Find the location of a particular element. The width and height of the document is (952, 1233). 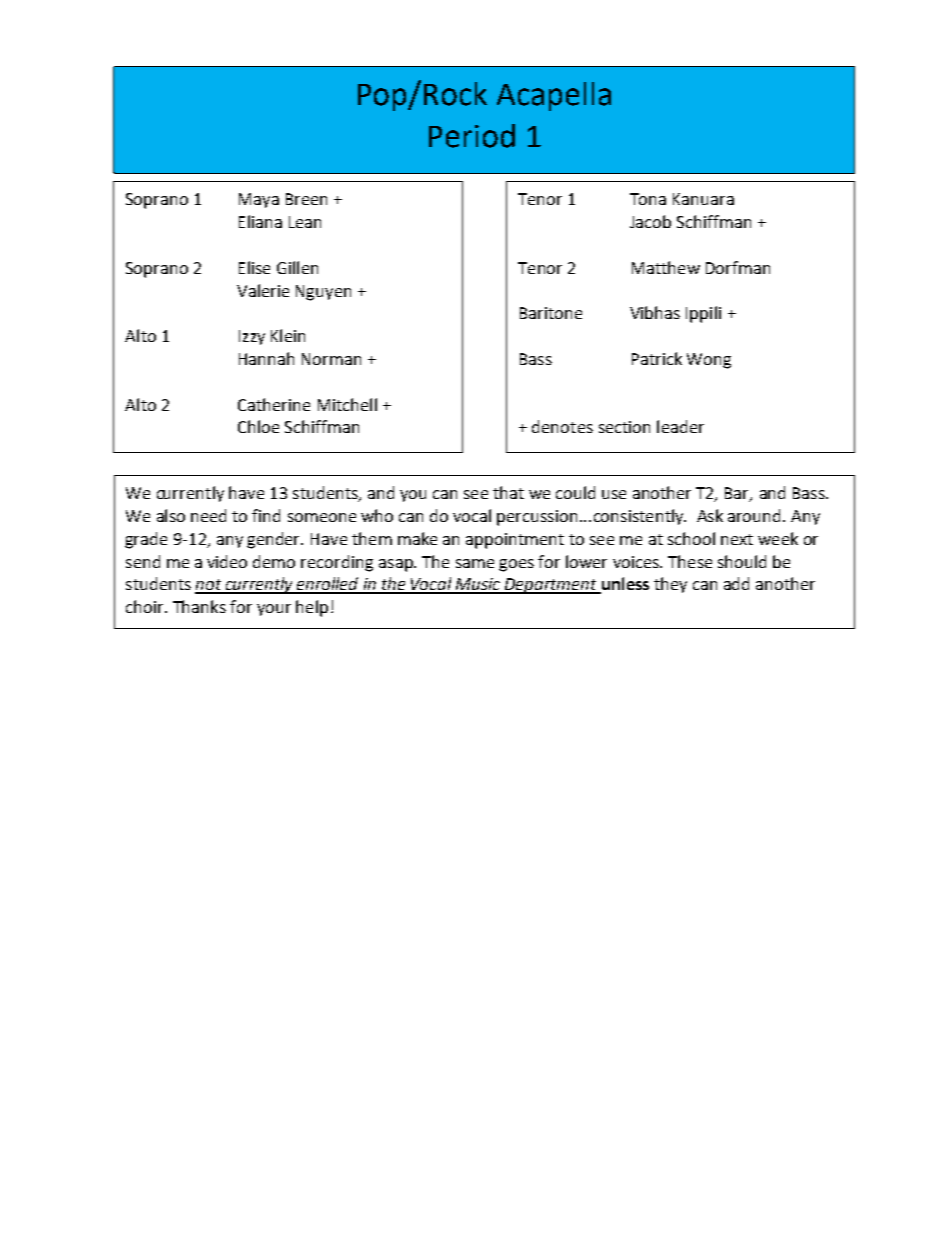

Hannah is located at coordinates (266, 358).
